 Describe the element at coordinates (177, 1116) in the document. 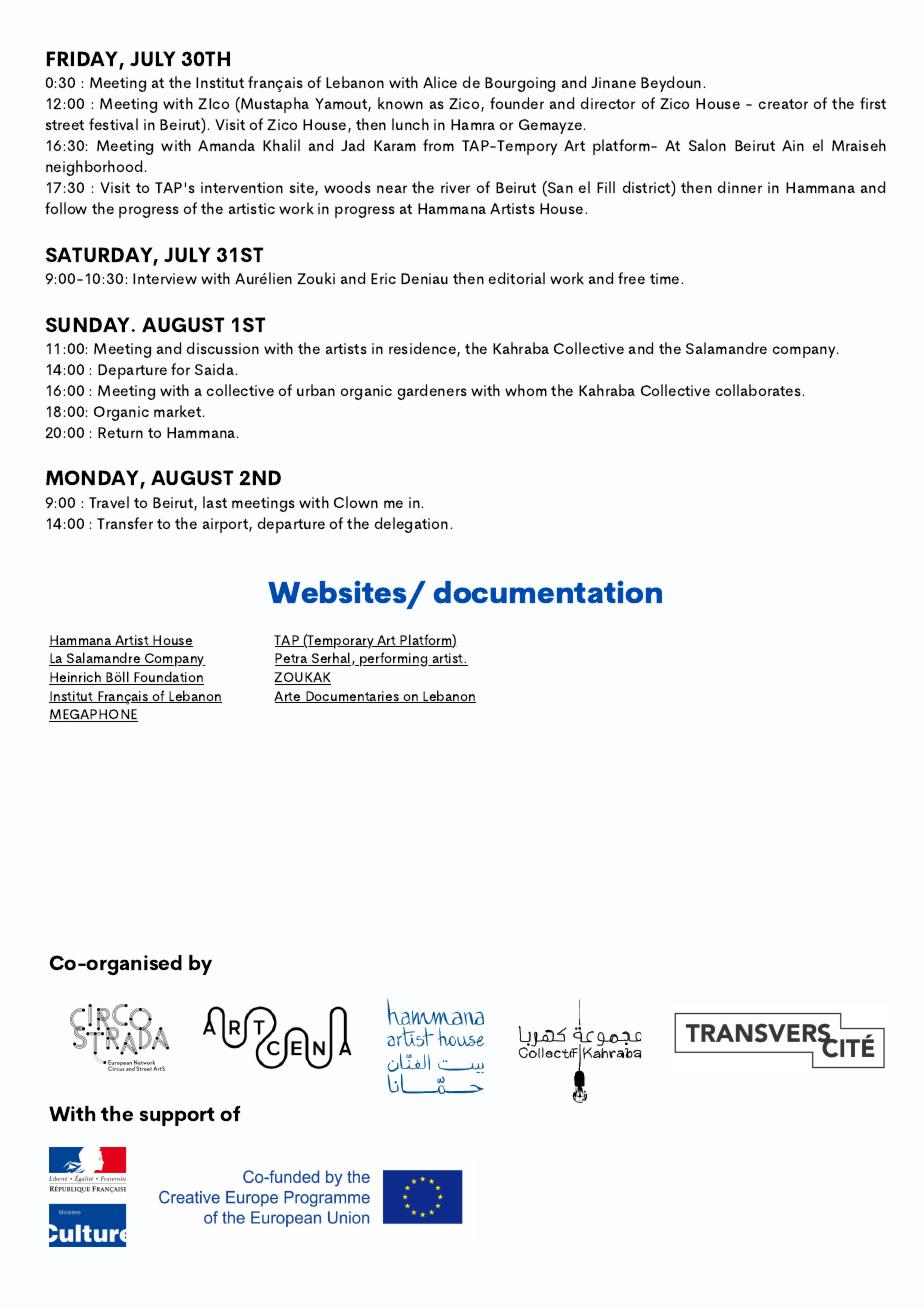

I see `support` at that location.
